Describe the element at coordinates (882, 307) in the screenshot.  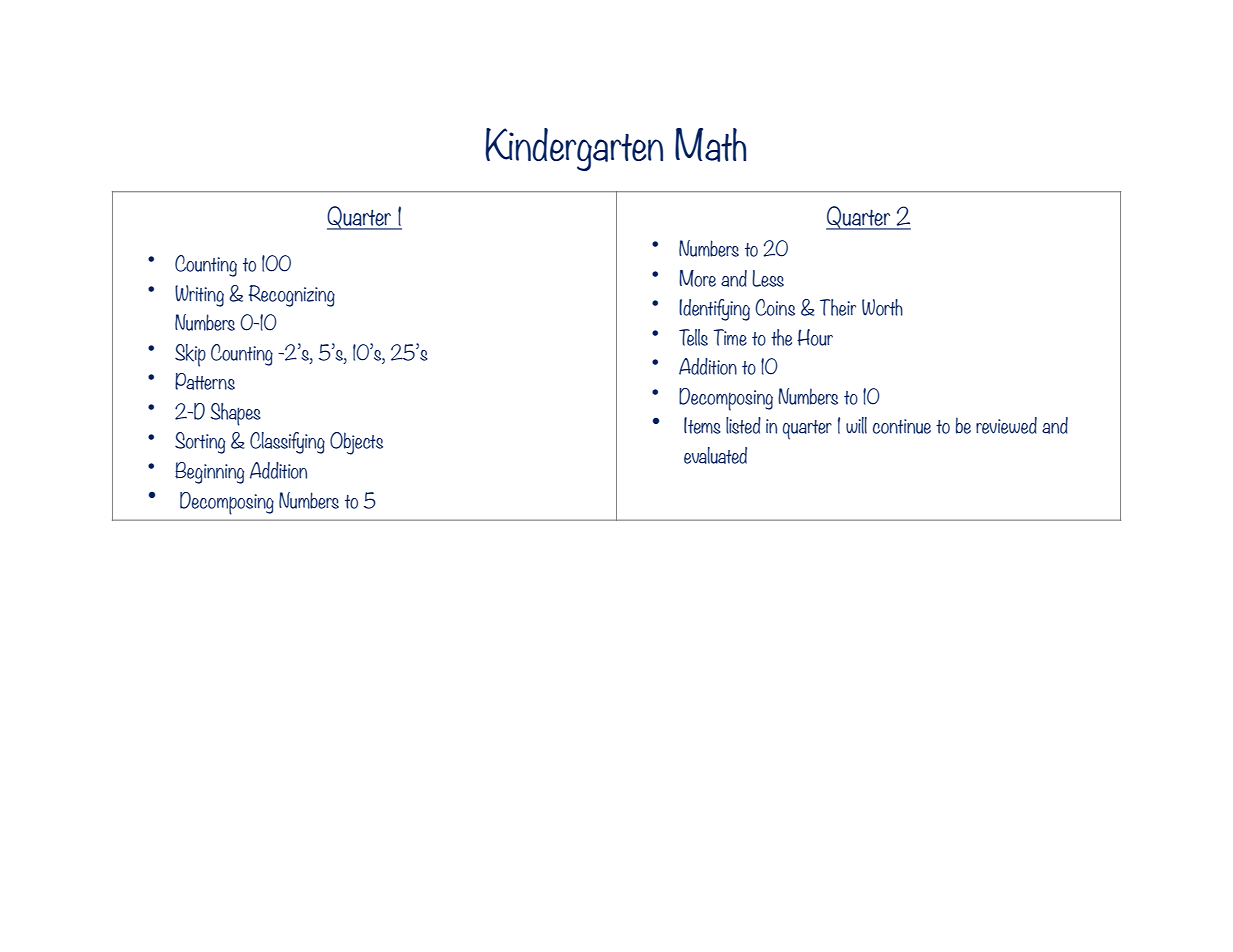
I see `Worth` at that location.
